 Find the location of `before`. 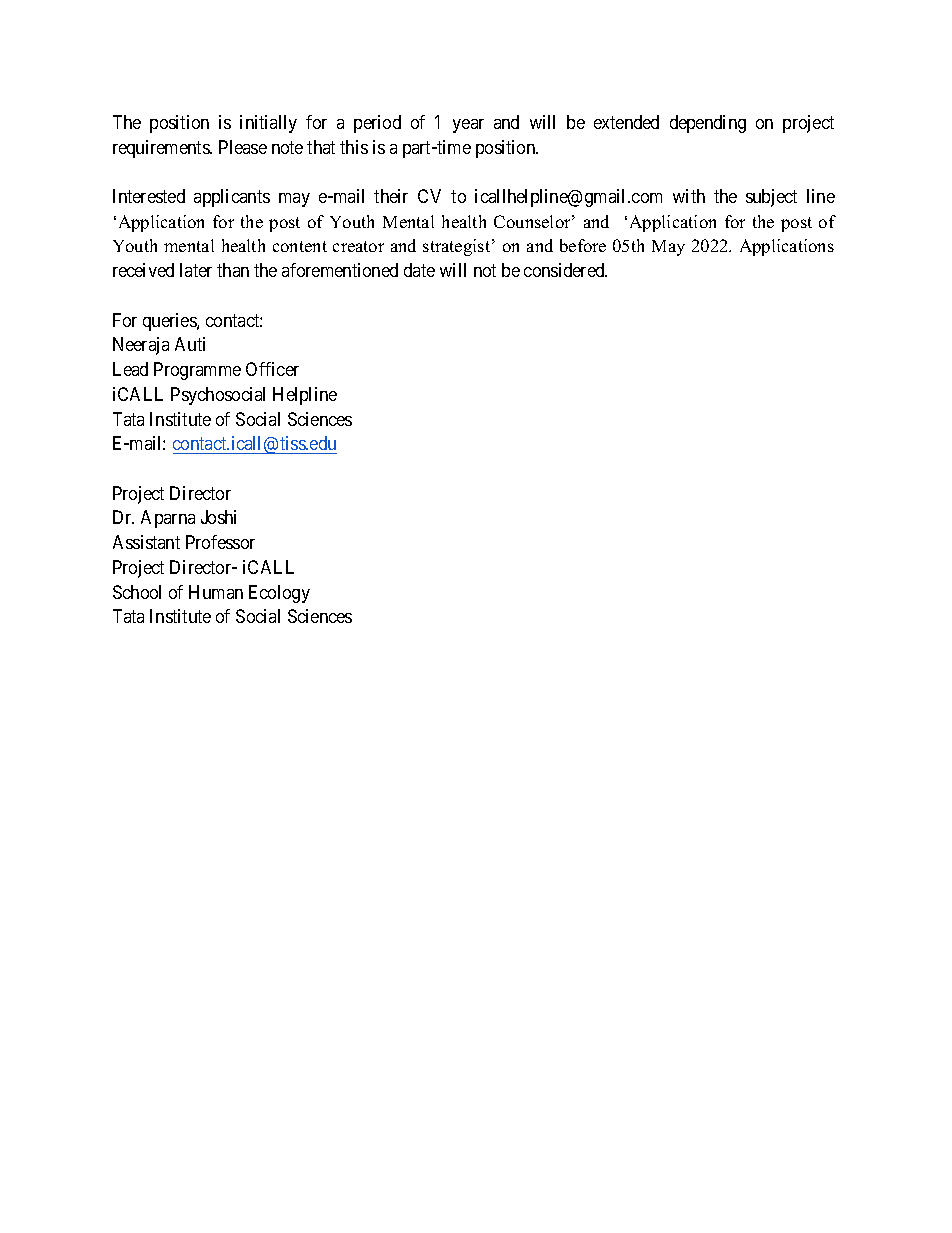

before is located at coordinates (583, 245).
